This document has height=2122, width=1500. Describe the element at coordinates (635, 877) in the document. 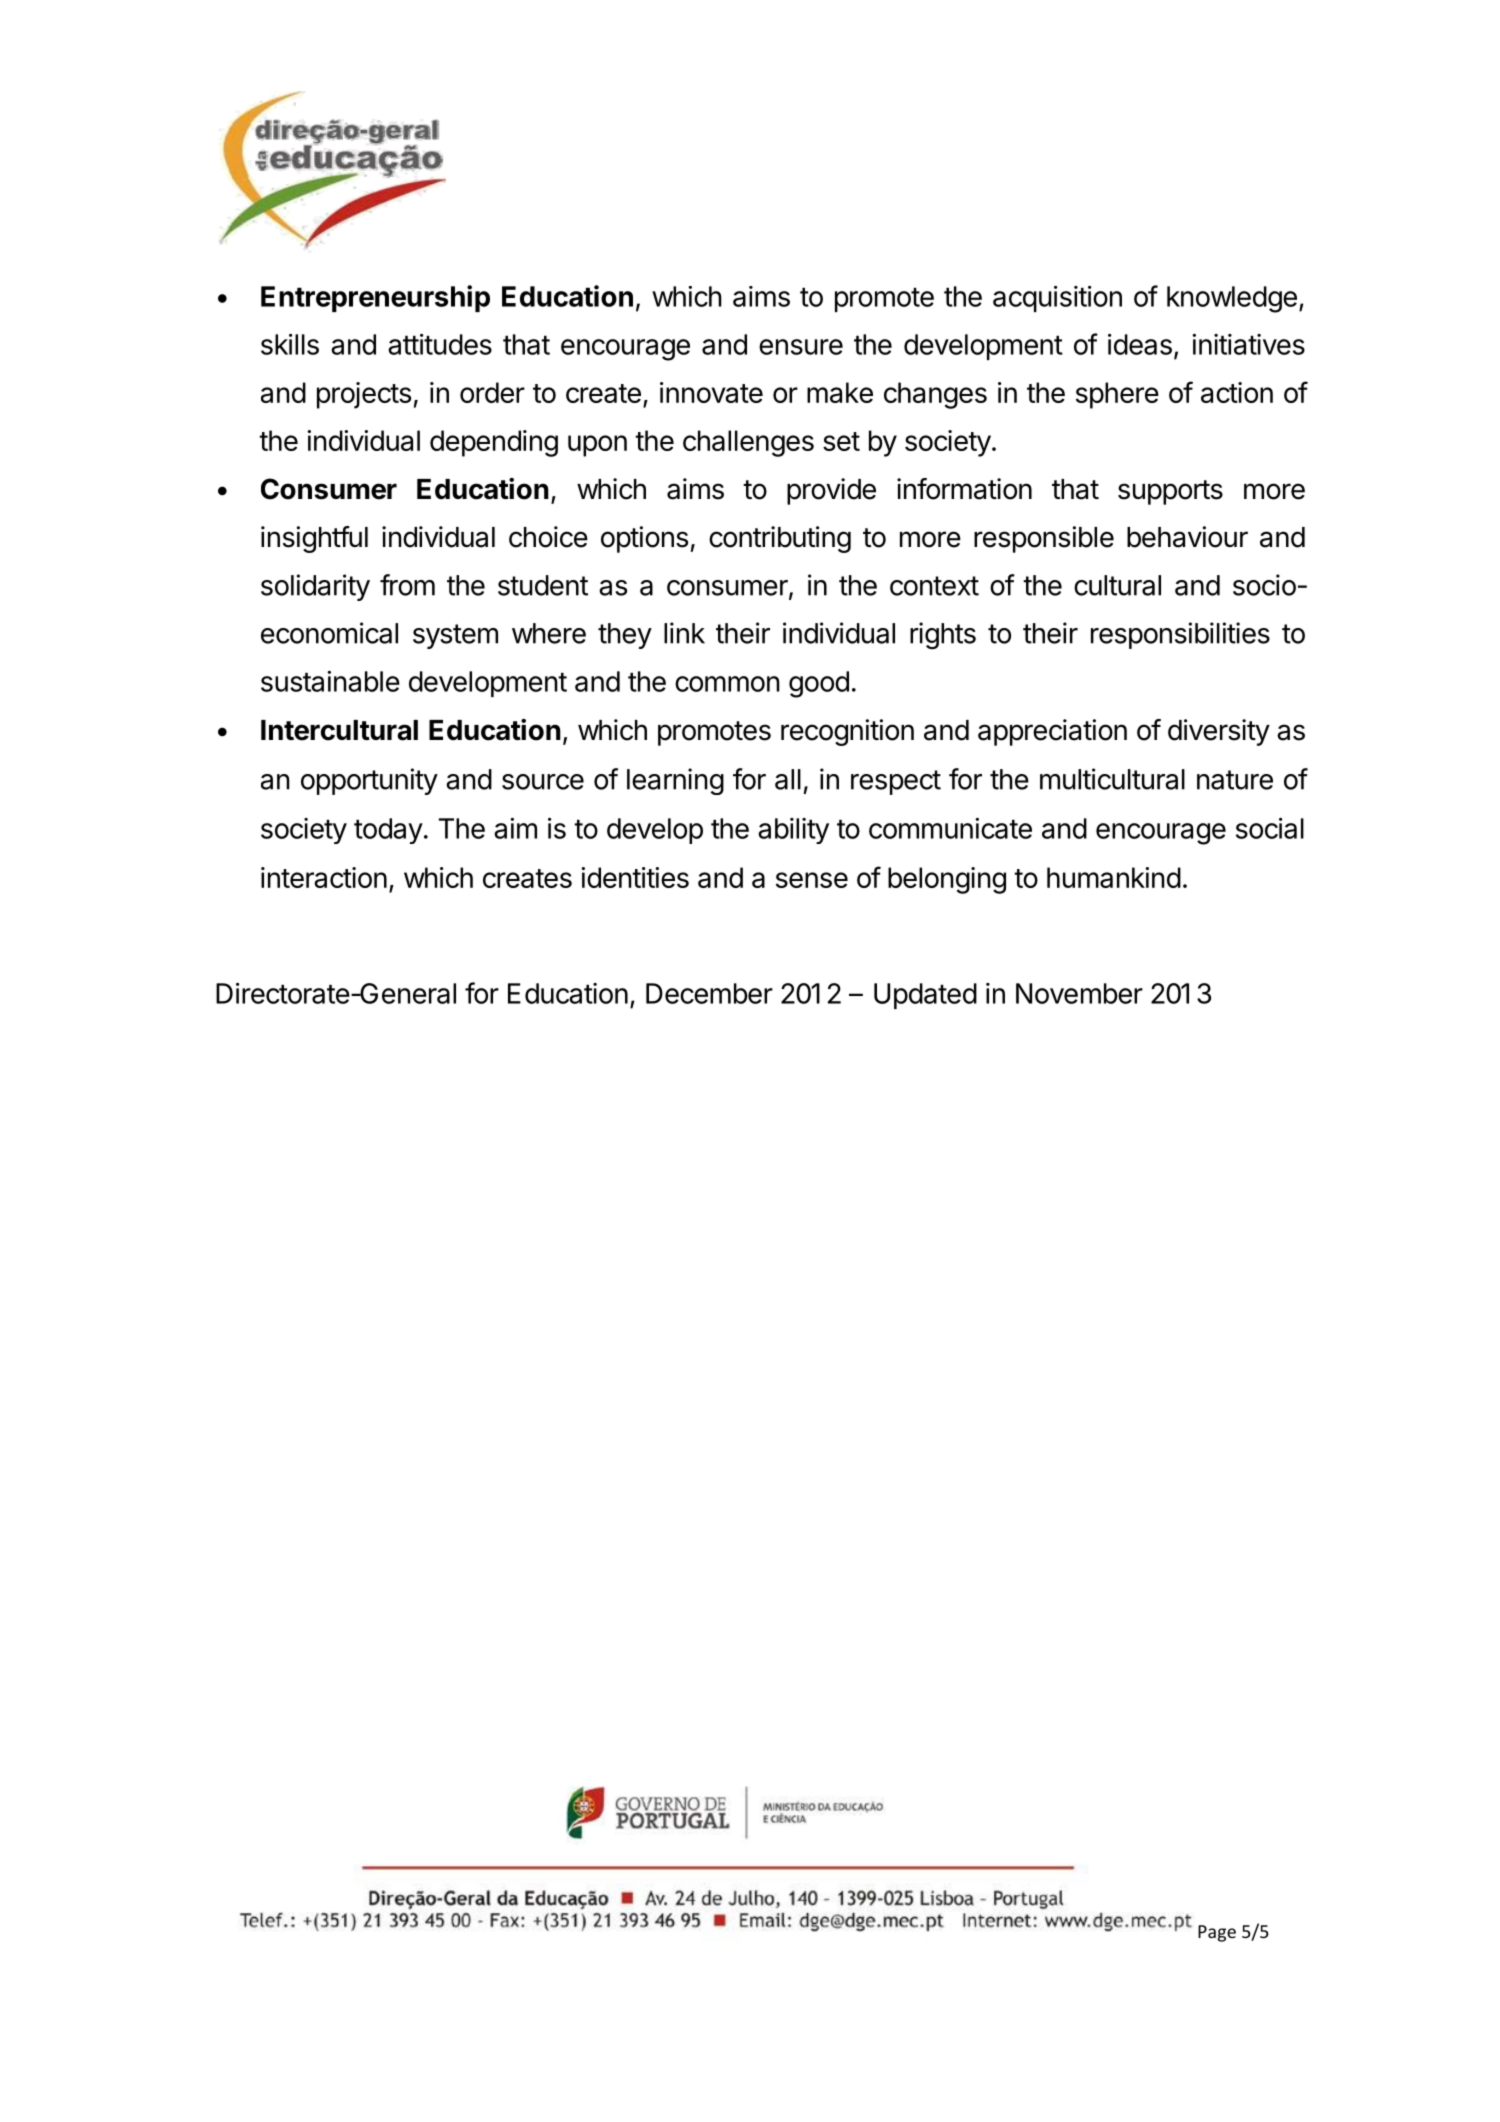

I see `identities` at that location.
